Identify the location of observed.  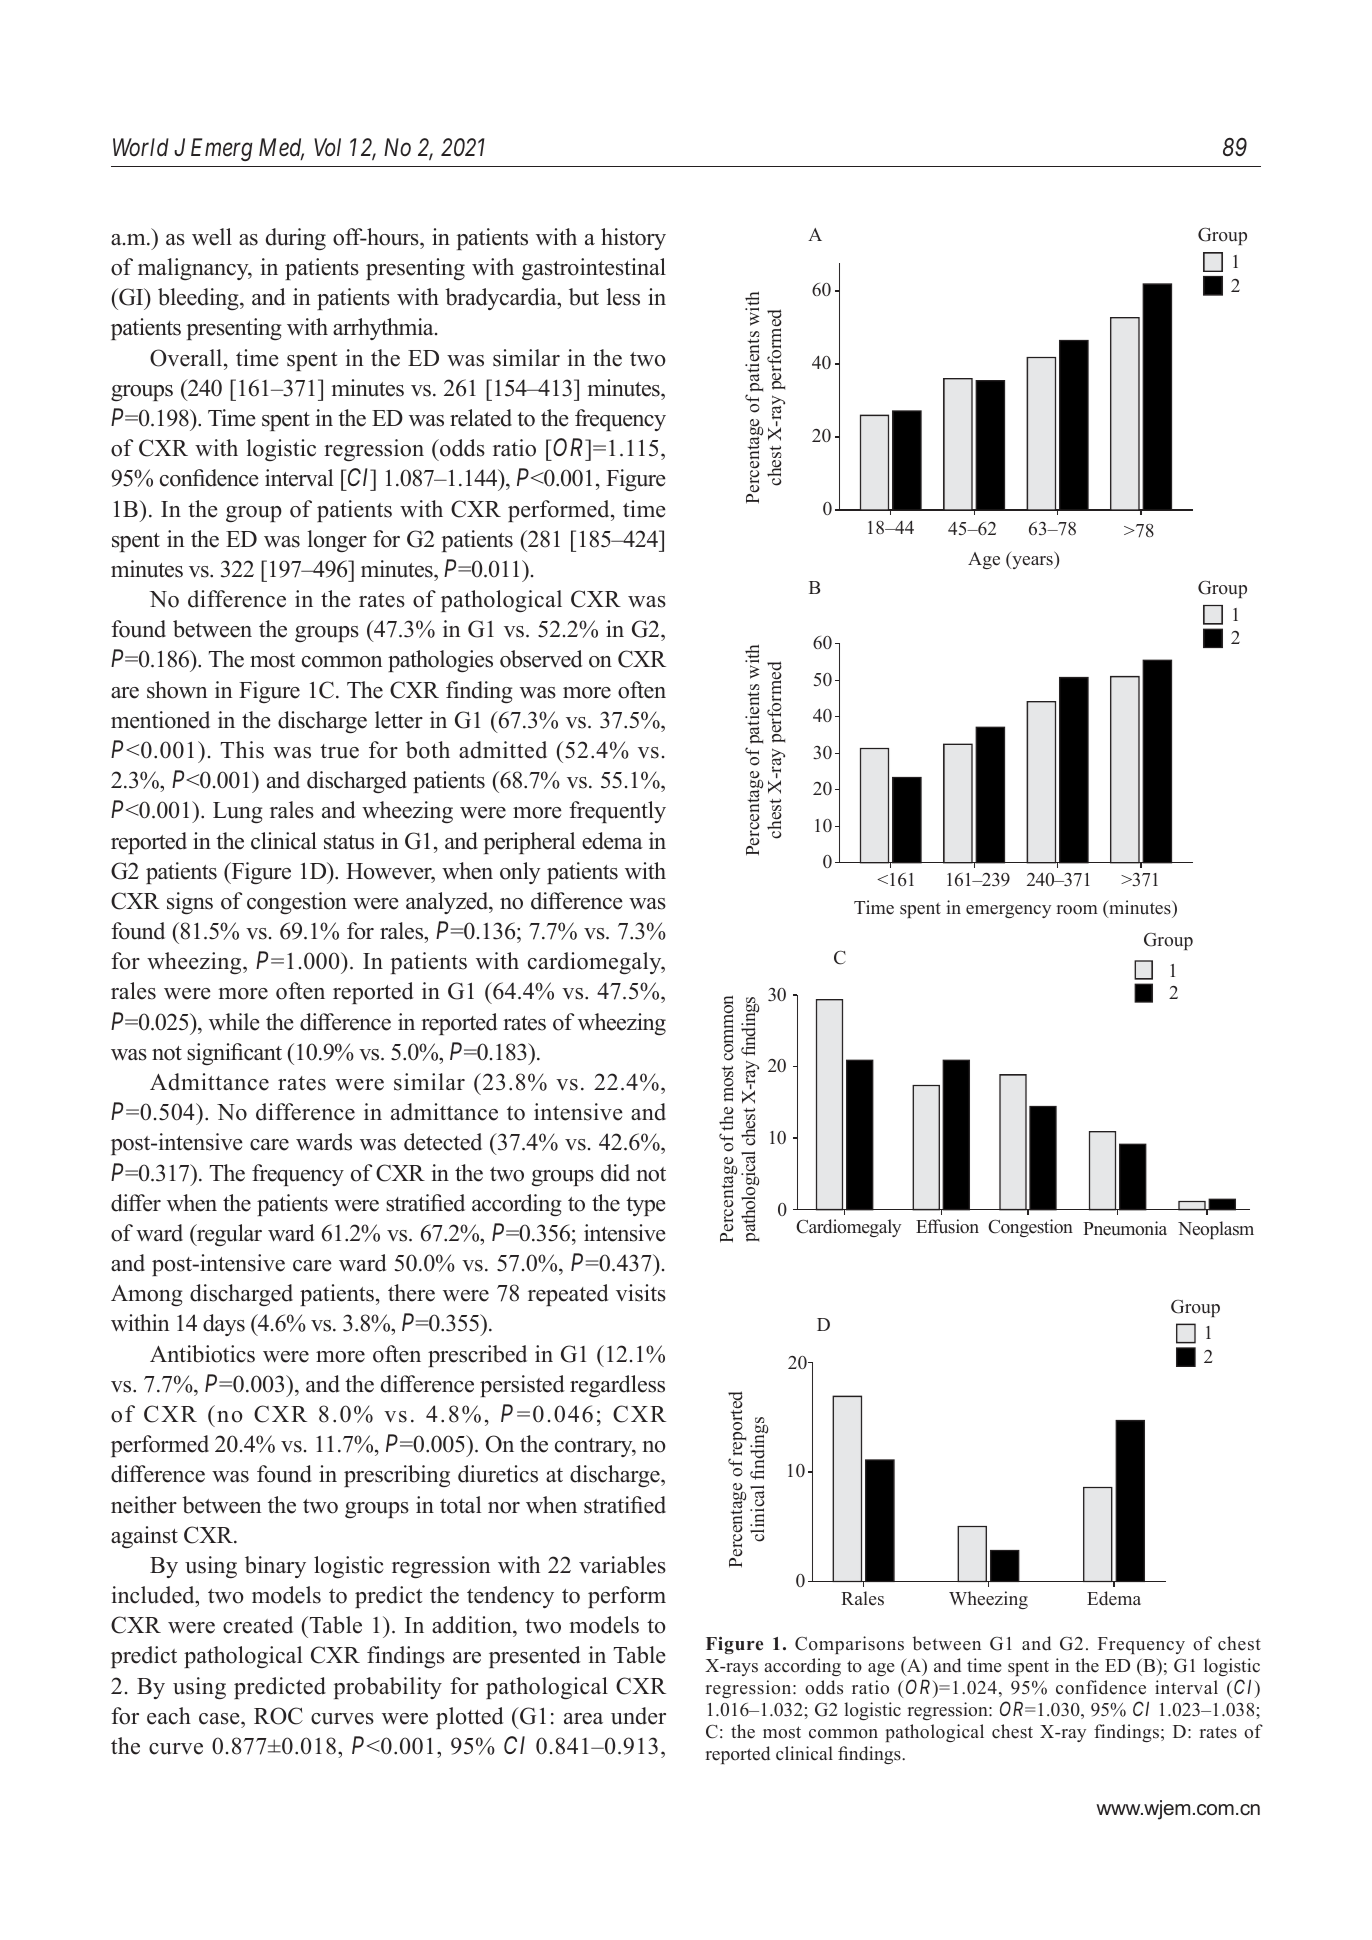
(541, 659).
